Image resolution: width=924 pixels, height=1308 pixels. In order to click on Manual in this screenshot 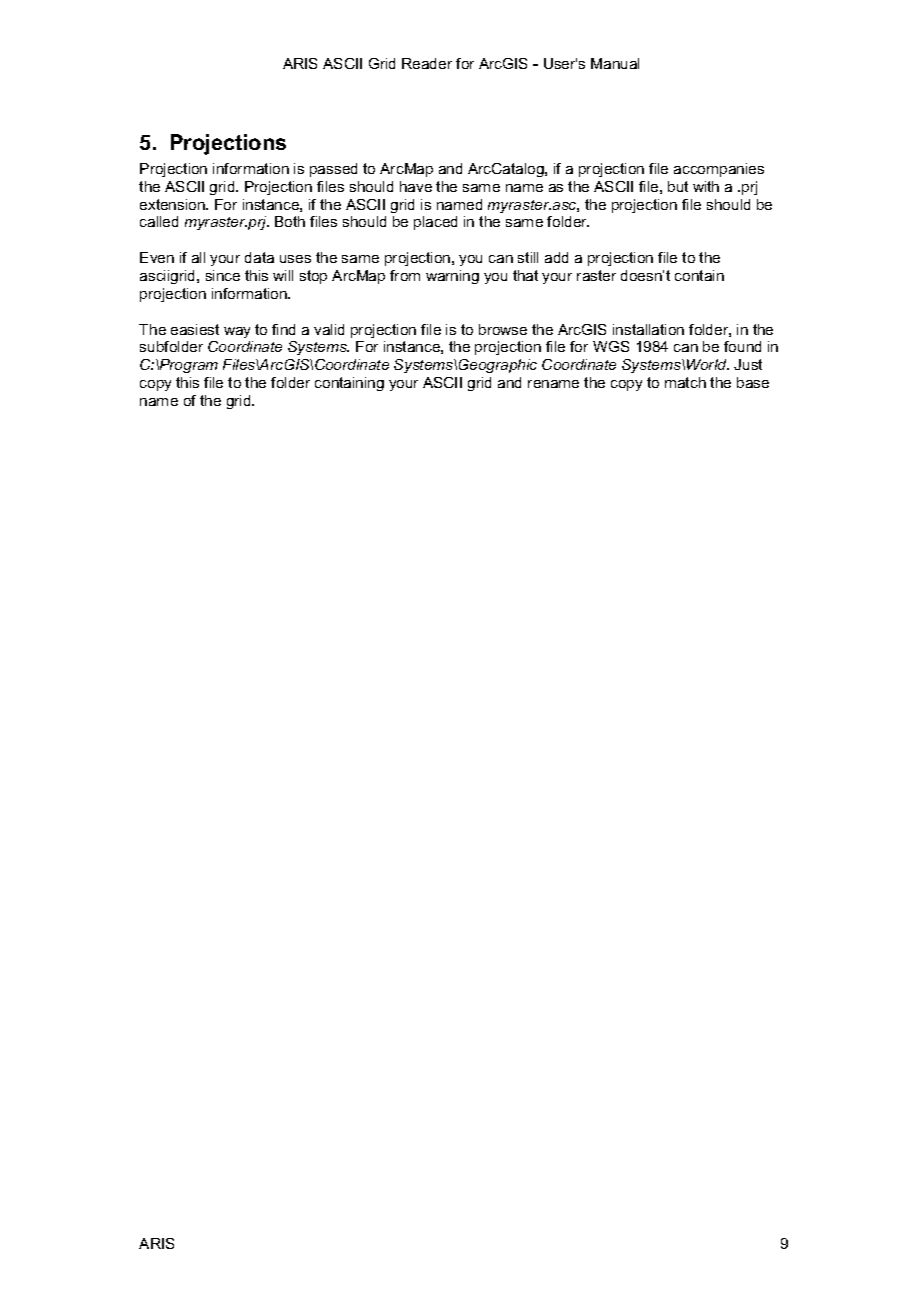, I will do `click(615, 63)`.
